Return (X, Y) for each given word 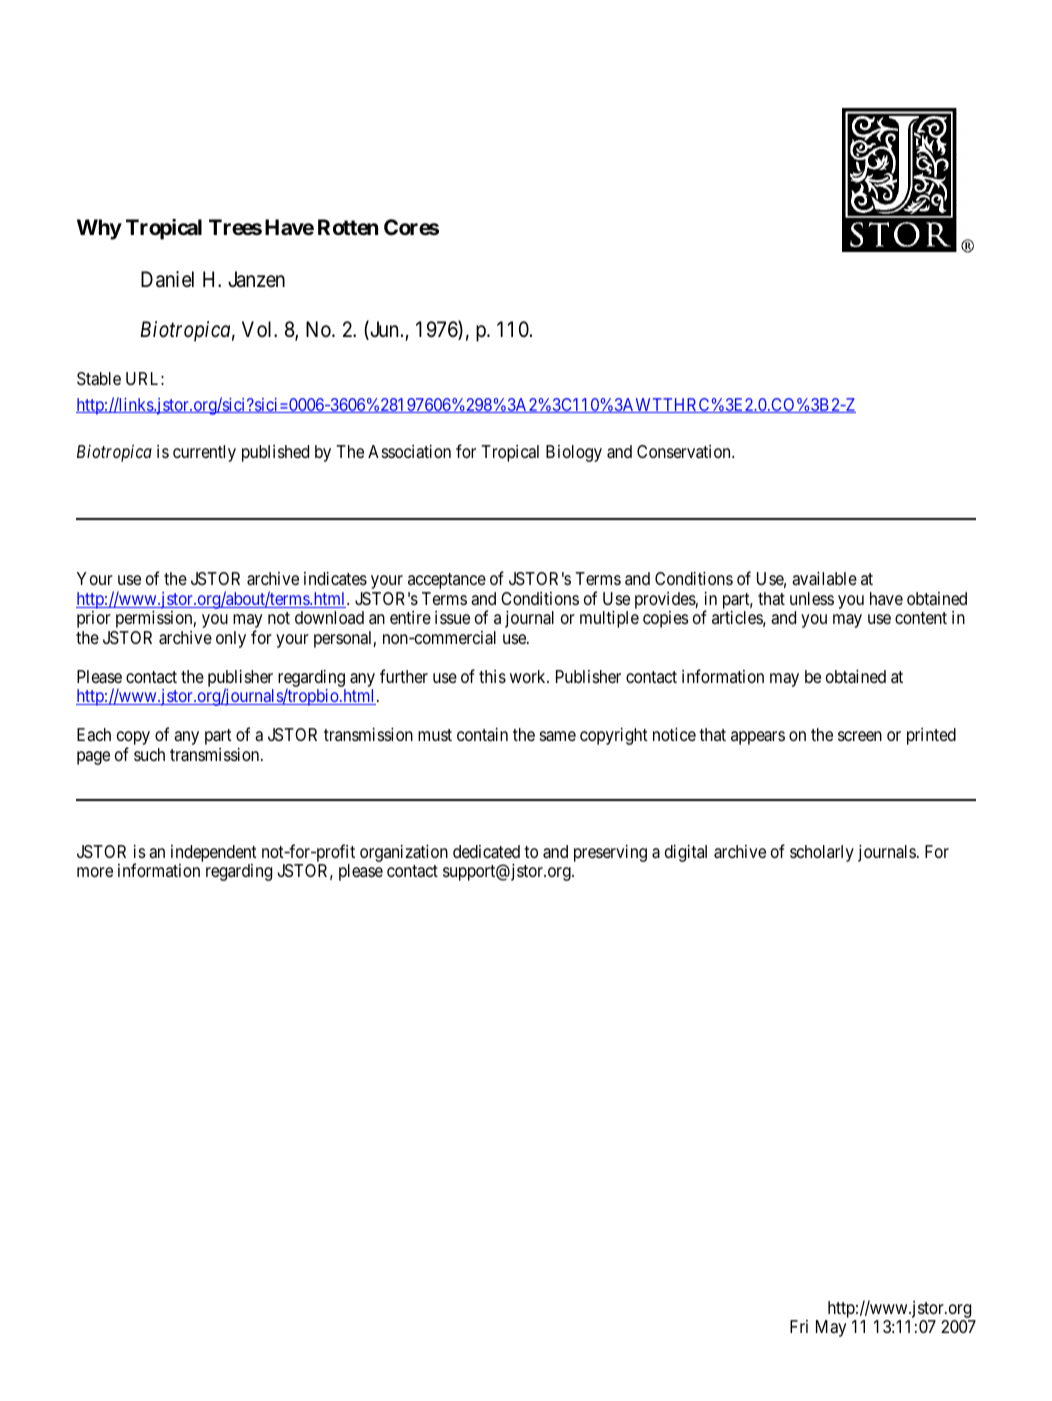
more (95, 872)
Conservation (685, 451)
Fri (799, 1326)
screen (860, 736)
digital (686, 853)
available (824, 579)
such (149, 754)
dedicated (486, 852)
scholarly (822, 853)
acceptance (447, 581)
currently (204, 453)
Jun (383, 330)
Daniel (167, 279)
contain (482, 735)
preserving (610, 853)
